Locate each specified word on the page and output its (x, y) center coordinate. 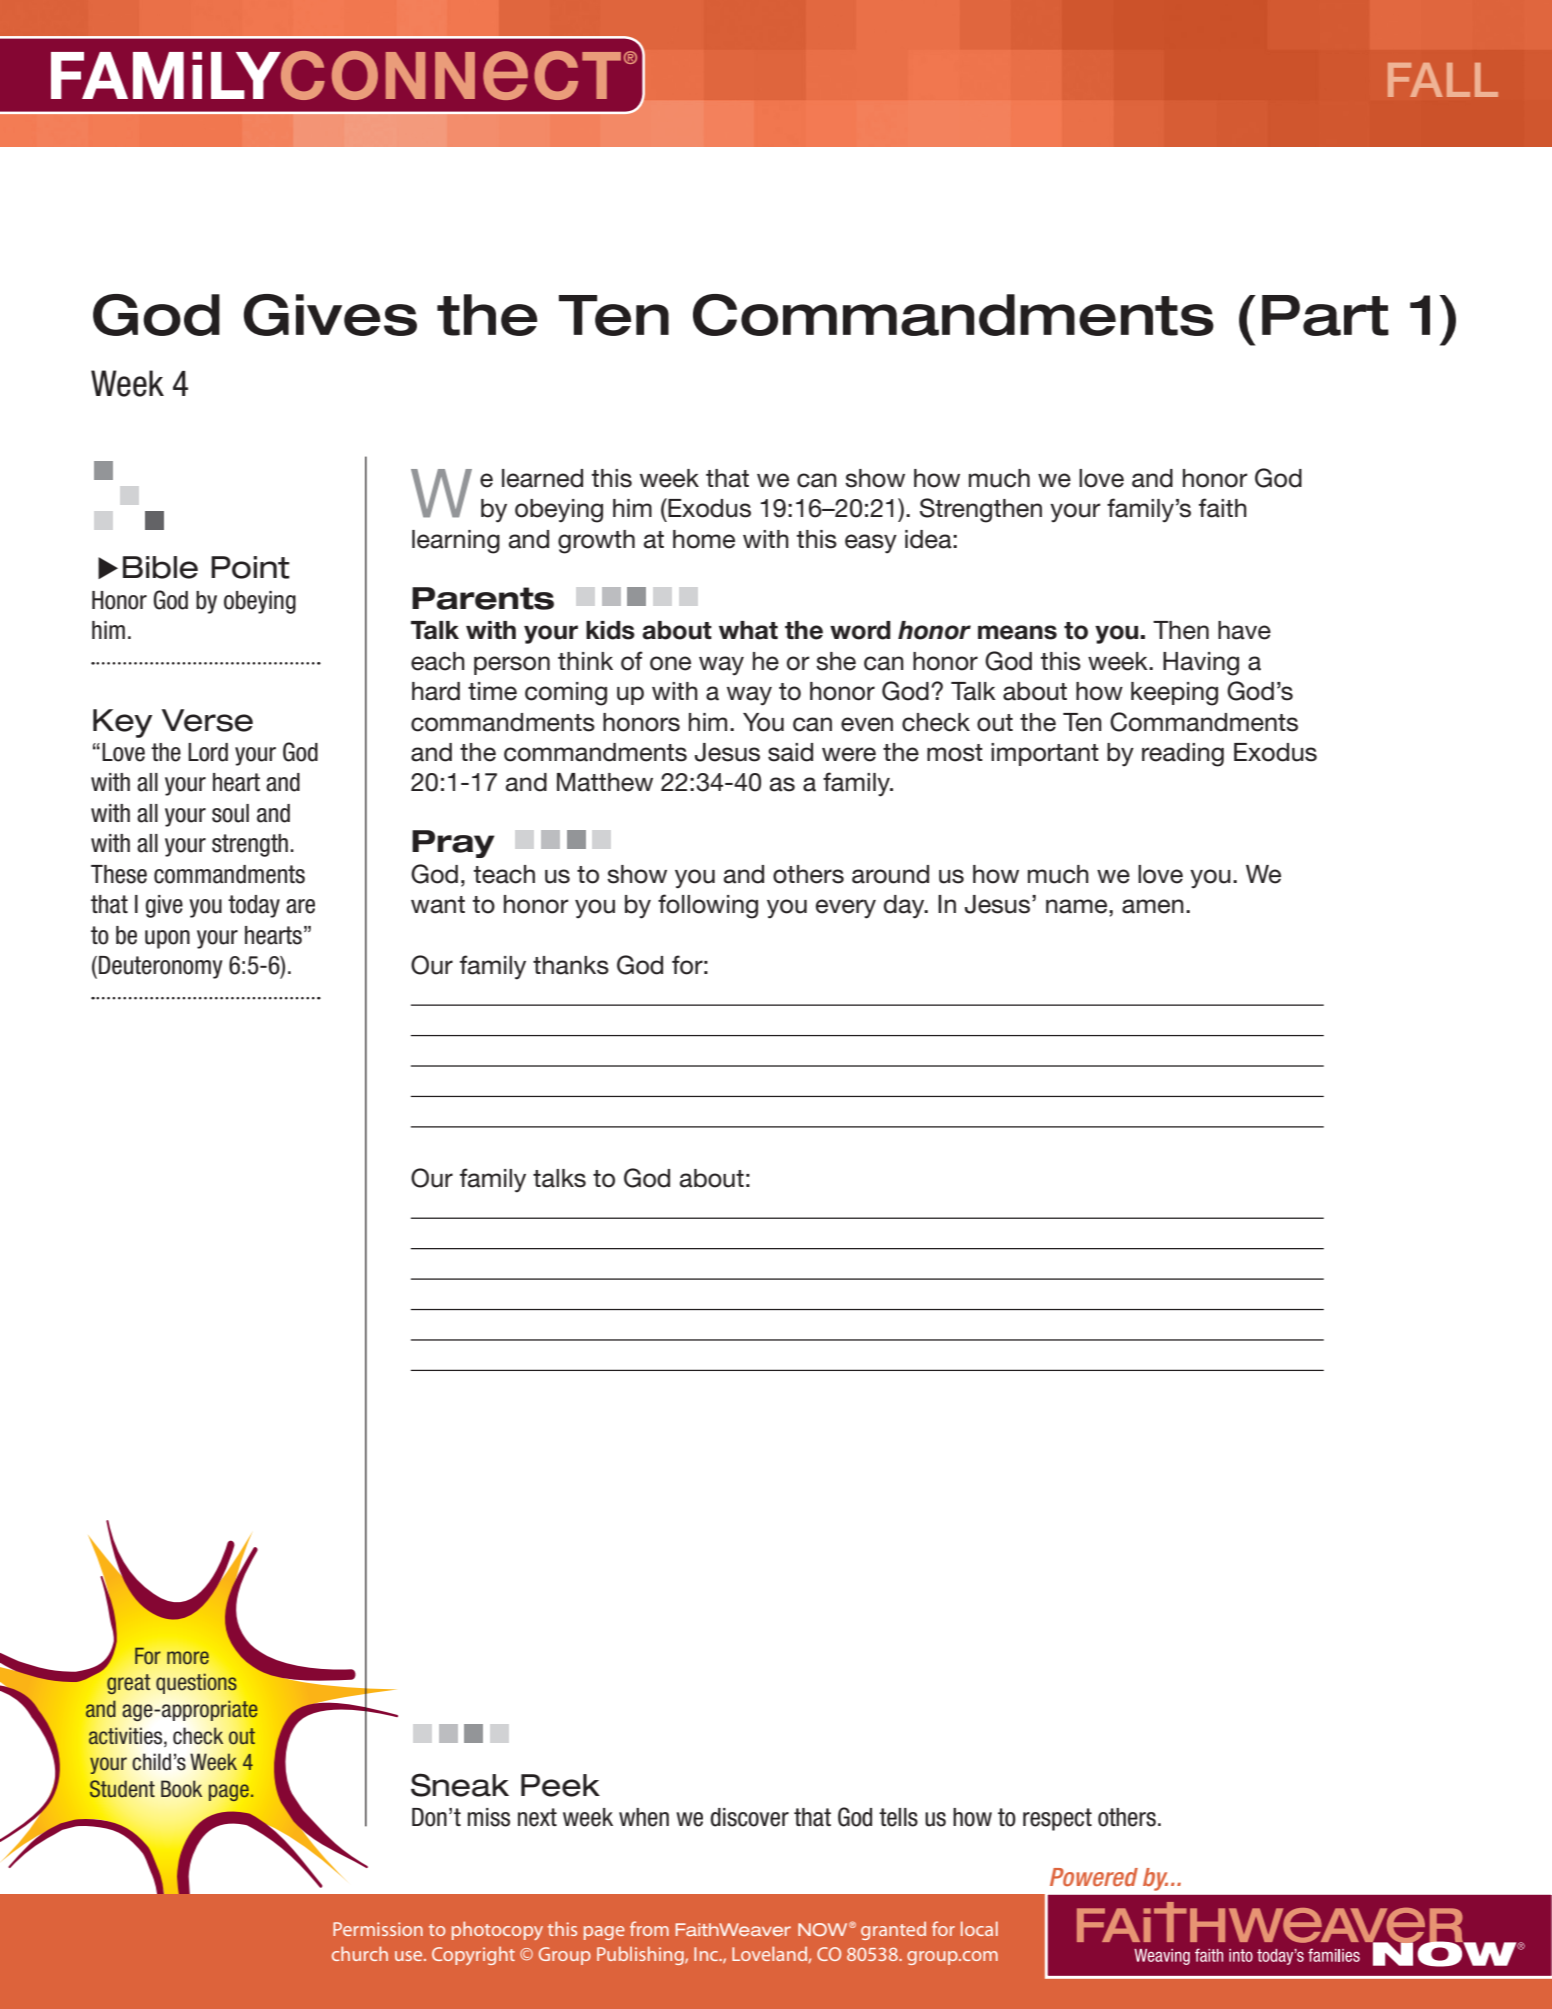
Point (250, 567)
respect (1057, 1819)
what (748, 630)
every (846, 909)
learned (542, 478)
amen (1153, 906)
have (1244, 630)
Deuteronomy (161, 967)
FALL (1443, 80)
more (188, 1657)
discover (749, 1817)
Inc (707, 1954)
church (360, 1953)
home (704, 539)
